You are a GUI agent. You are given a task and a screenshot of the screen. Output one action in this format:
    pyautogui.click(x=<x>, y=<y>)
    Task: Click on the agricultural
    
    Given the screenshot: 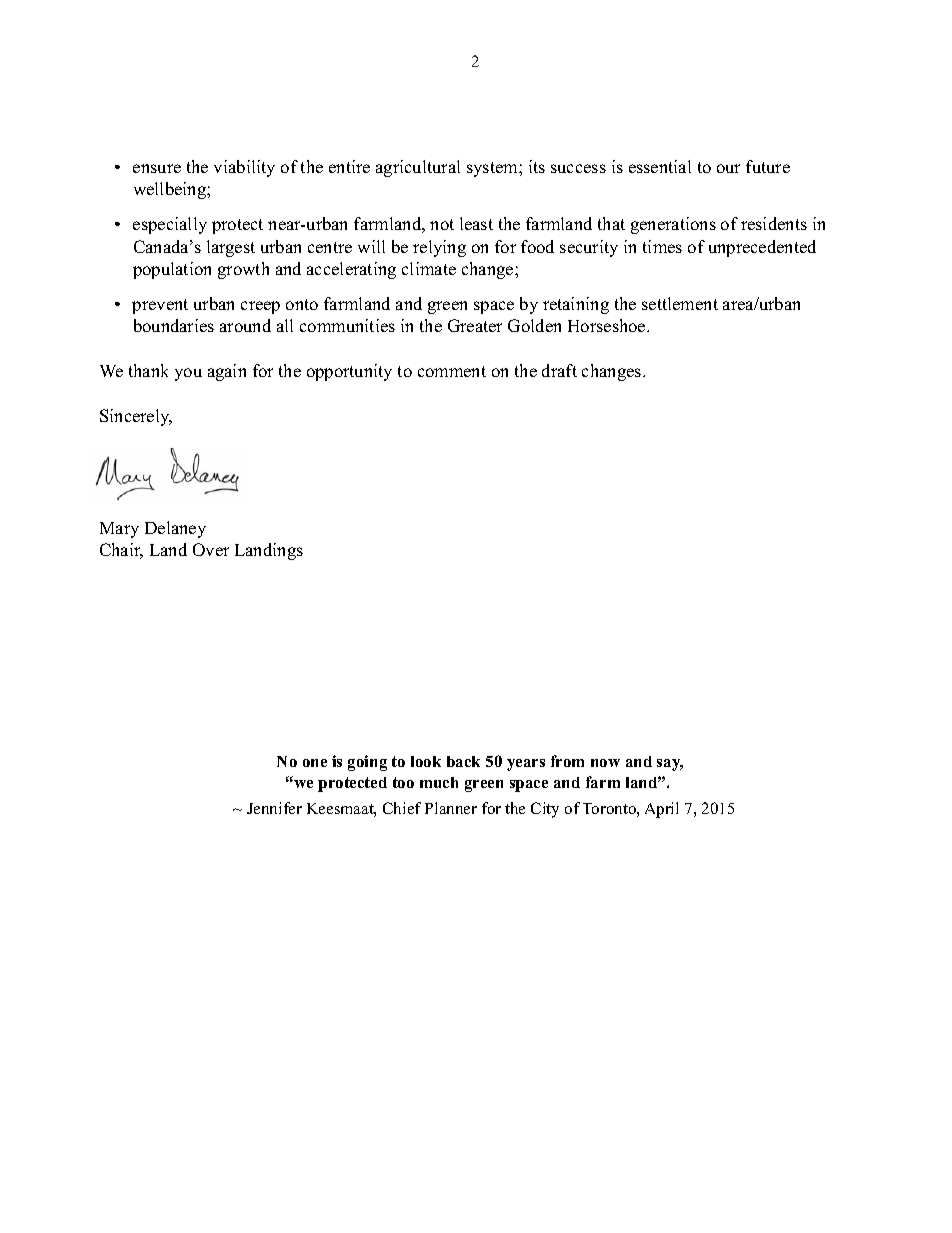 What is the action you would take?
    pyautogui.click(x=418, y=168)
